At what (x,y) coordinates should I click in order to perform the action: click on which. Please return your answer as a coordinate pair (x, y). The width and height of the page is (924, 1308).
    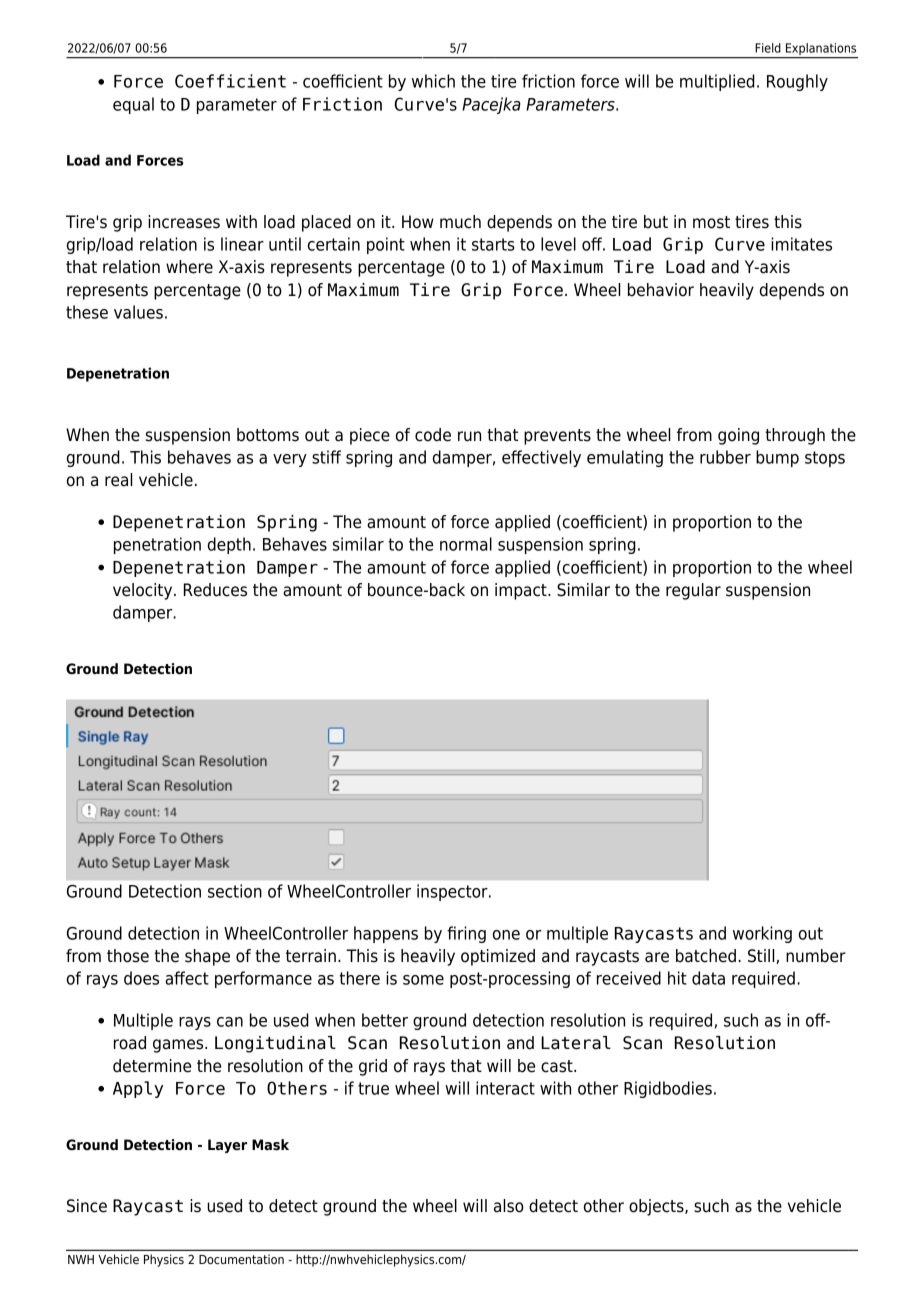
    Looking at the image, I should click on (433, 81).
